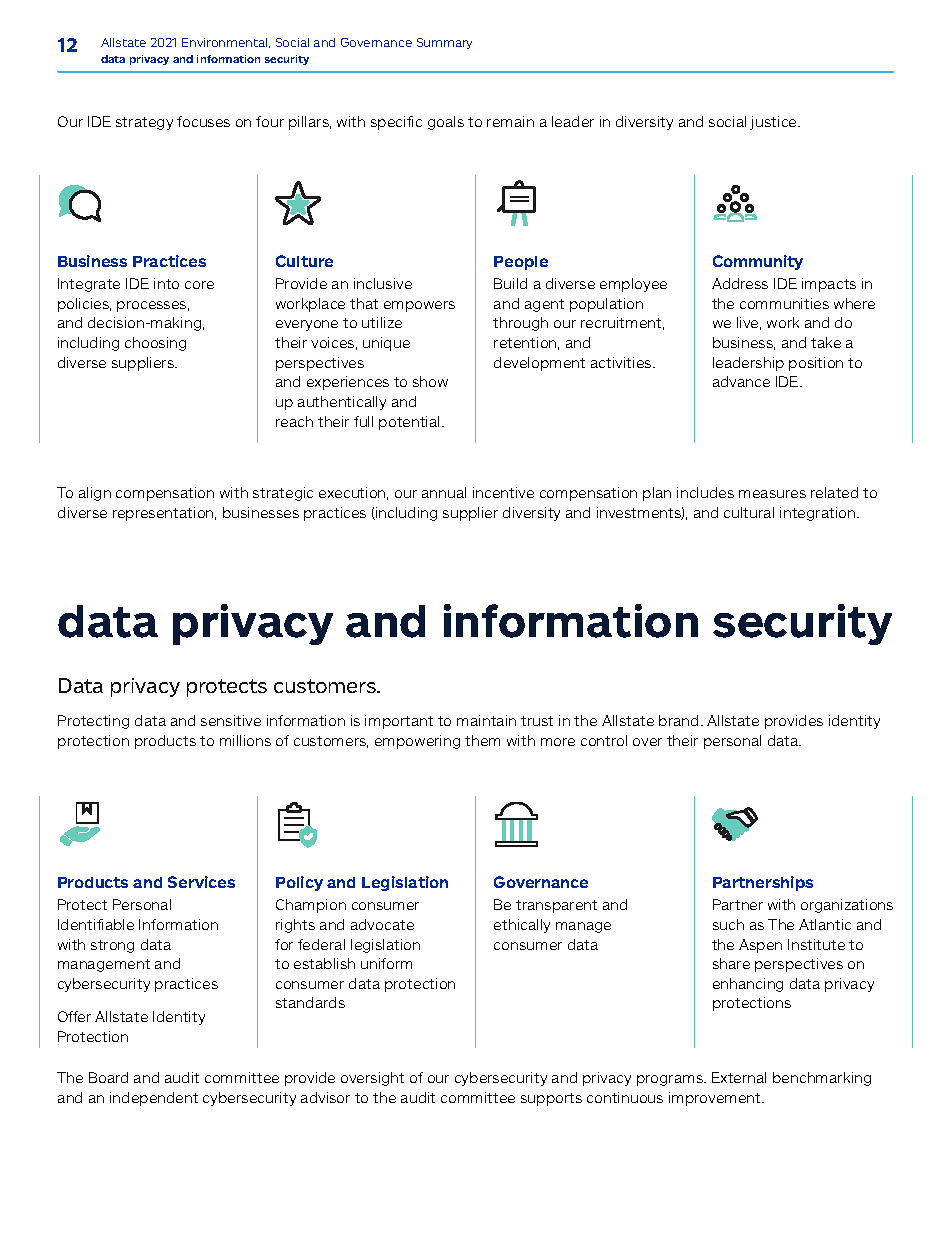 This screenshot has width=952, height=1241. Describe the element at coordinates (847, 906) in the screenshot. I see `organizations` at that location.
